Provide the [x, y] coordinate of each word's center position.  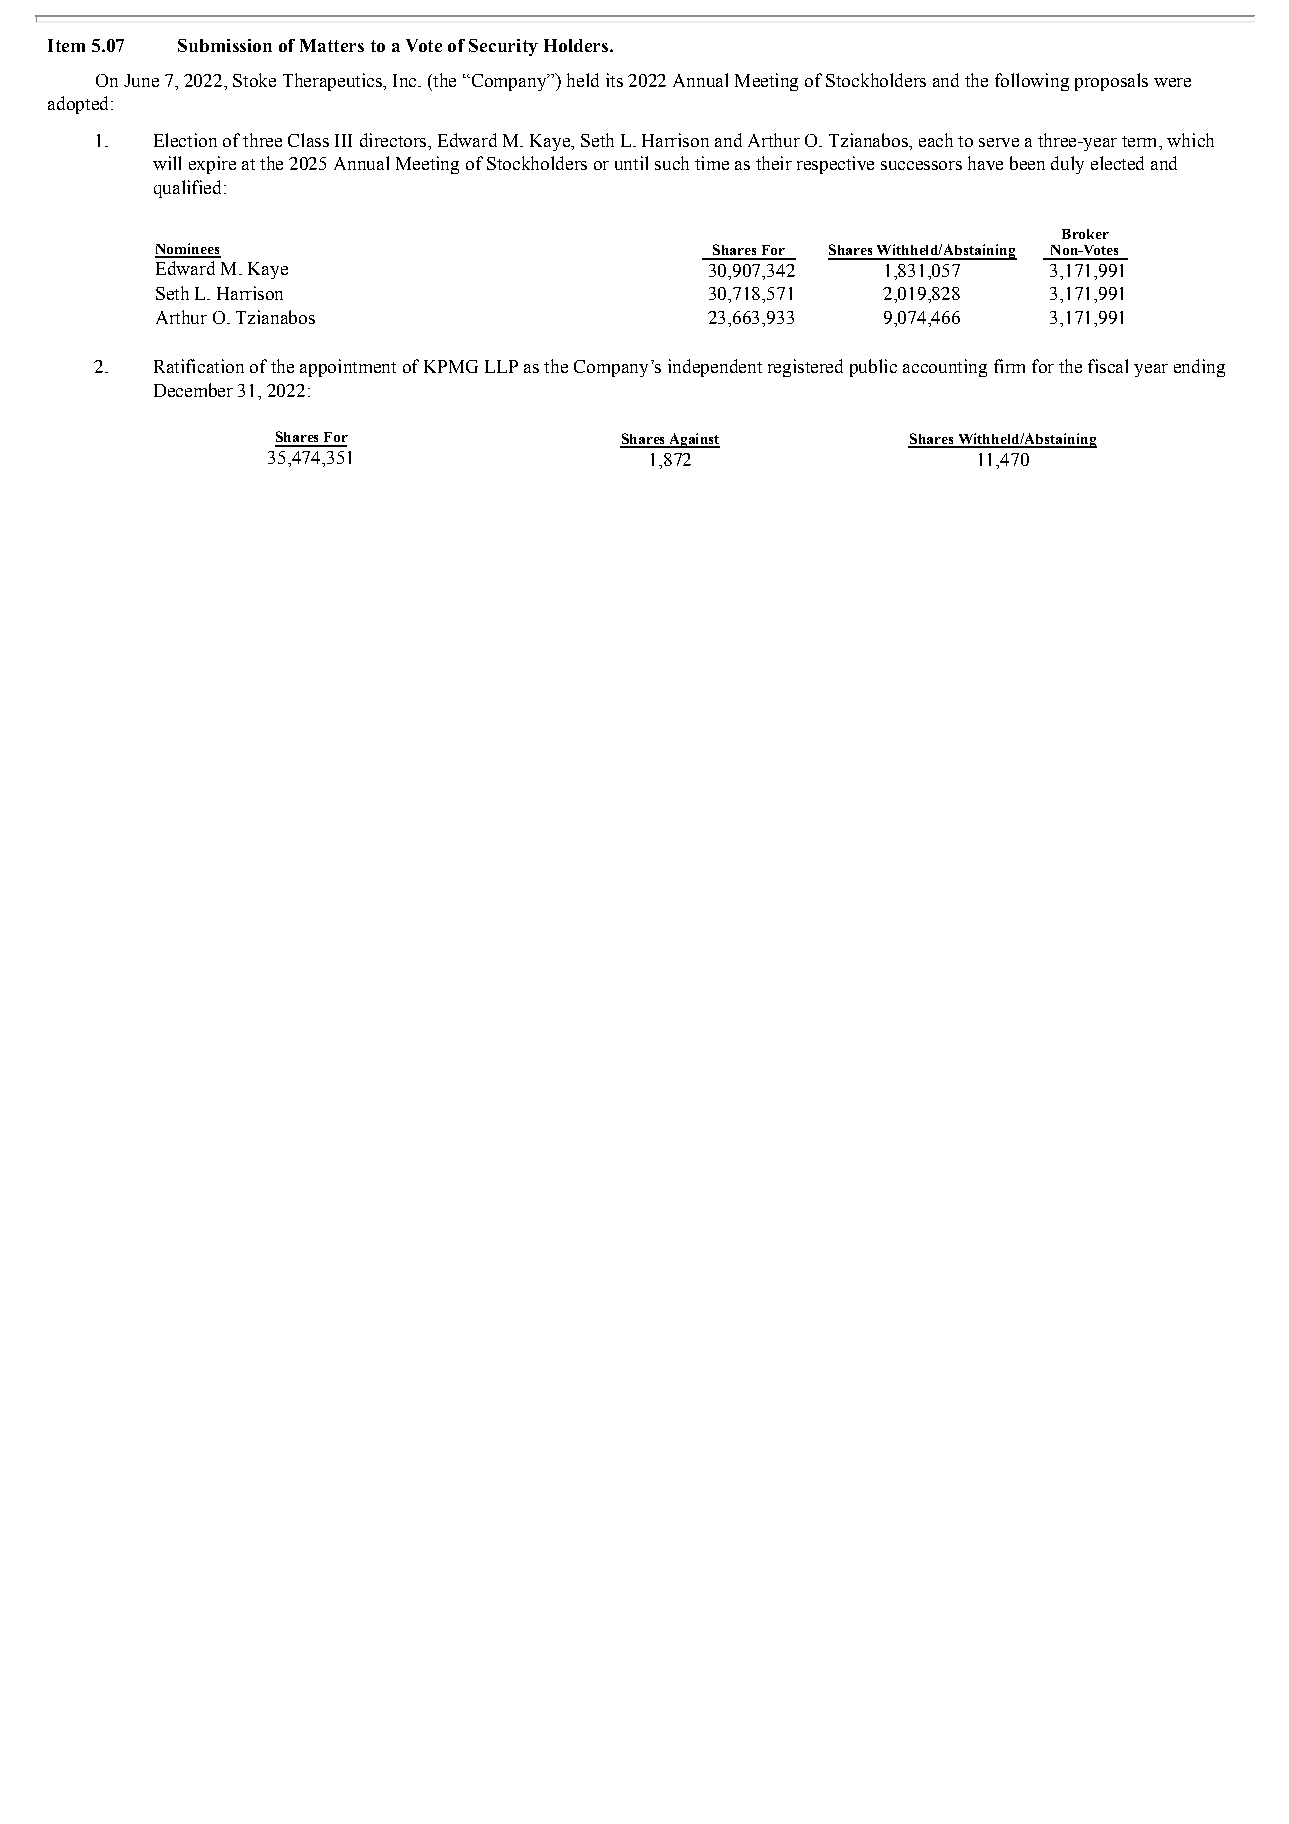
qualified [187, 189]
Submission [225, 45]
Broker [1085, 234]
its [614, 80]
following [1032, 82]
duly [1067, 165]
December [193, 390]
